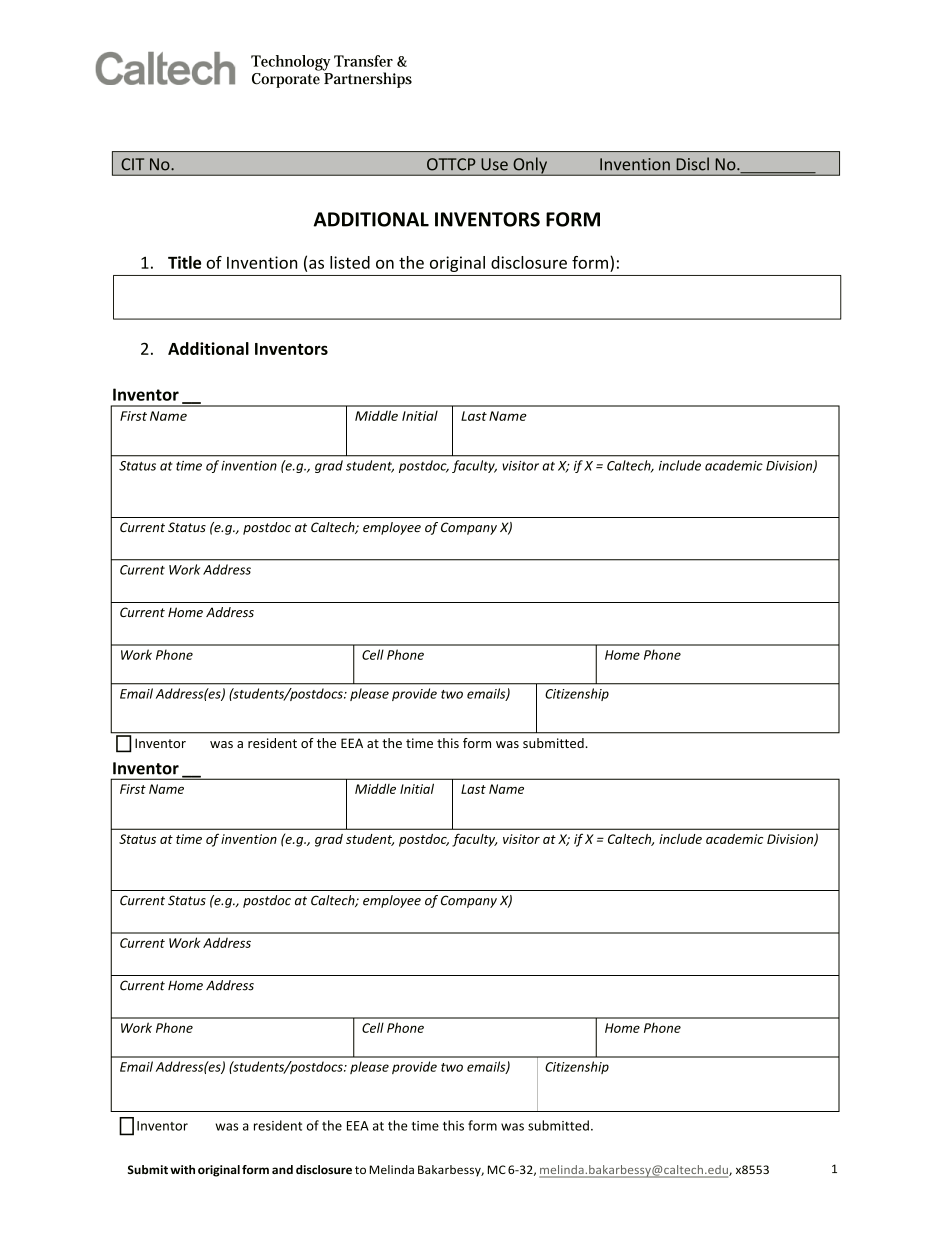 This page has width=952, height=1233. What do you see at coordinates (286, 79) in the page?
I see `Corporate` at bounding box center [286, 79].
